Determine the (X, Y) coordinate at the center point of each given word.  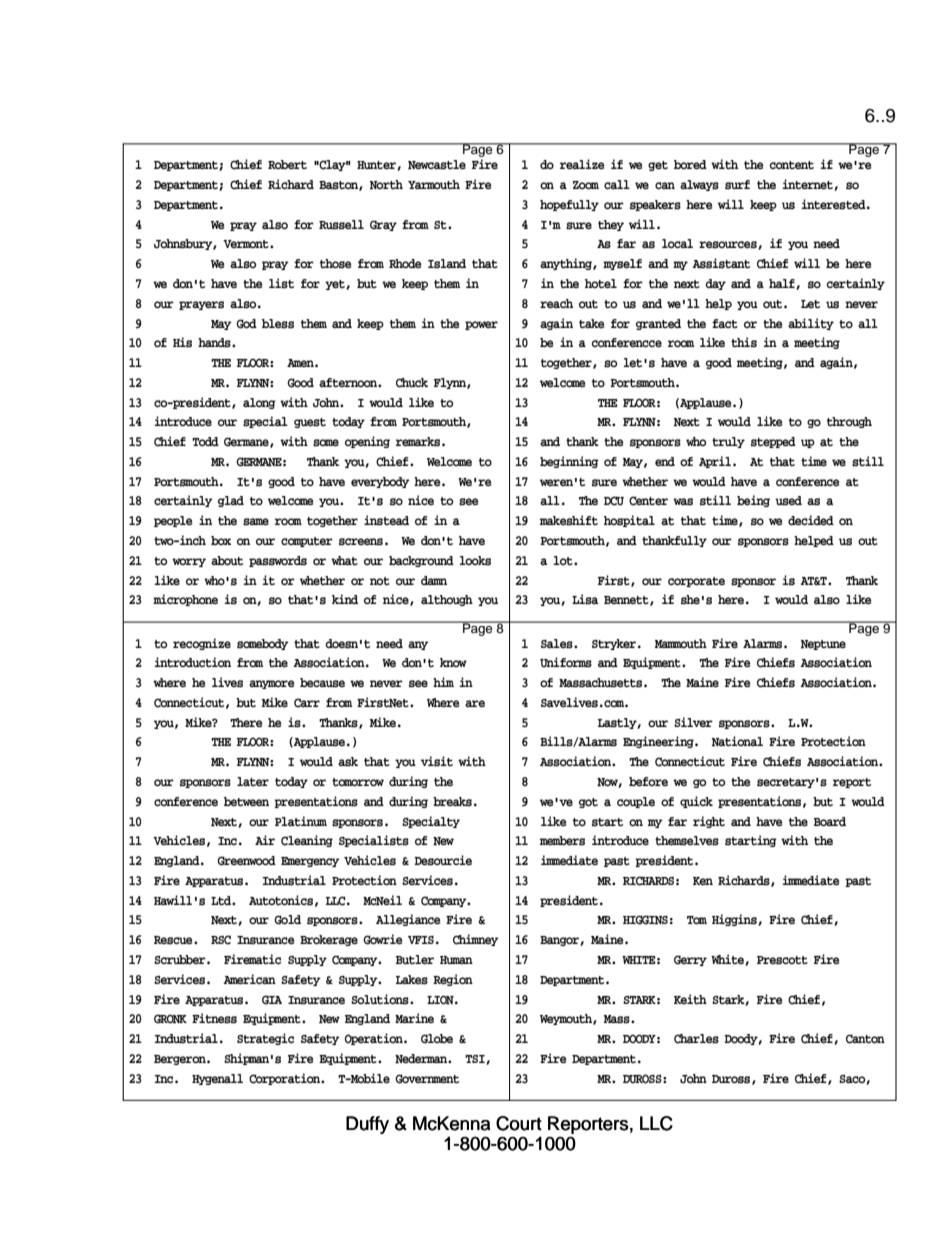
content (791, 165)
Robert (287, 164)
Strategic (265, 1039)
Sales (558, 644)
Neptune (823, 645)
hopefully (569, 205)
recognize (202, 644)
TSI (476, 1060)
